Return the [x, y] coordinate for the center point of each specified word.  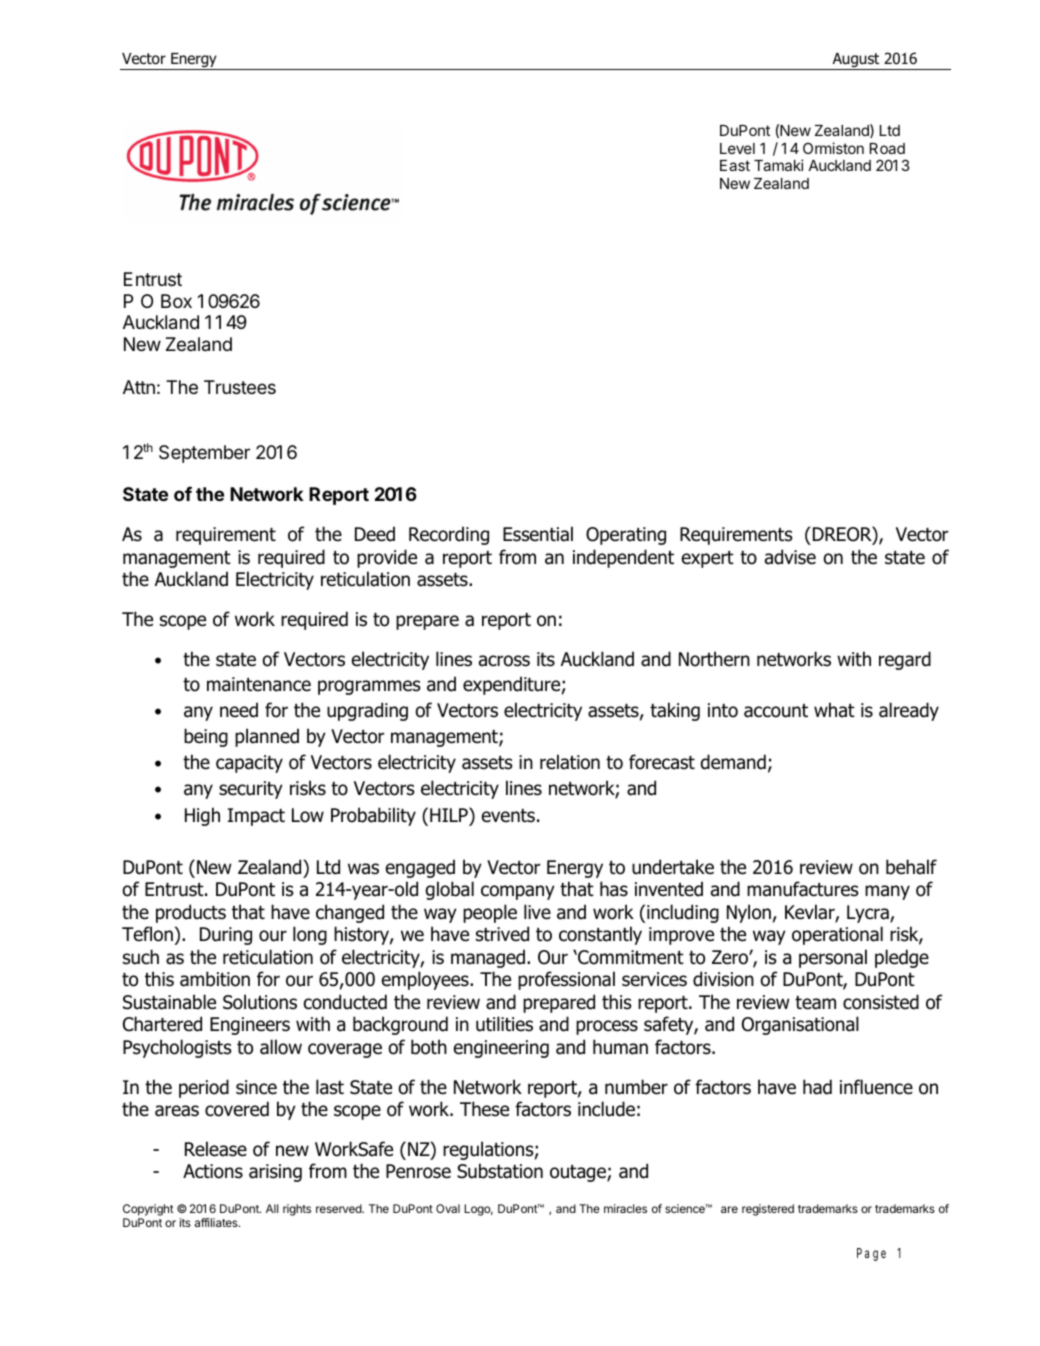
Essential [538, 534]
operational [837, 935]
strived [502, 934]
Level [737, 148]
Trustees [240, 387]
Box [176, 301]
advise [790, 557]
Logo [478, 1210]
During [226, 936]
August [856, 61]
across [504, 661]
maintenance [259, 684]
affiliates [217, 1222]
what [834, 710]
